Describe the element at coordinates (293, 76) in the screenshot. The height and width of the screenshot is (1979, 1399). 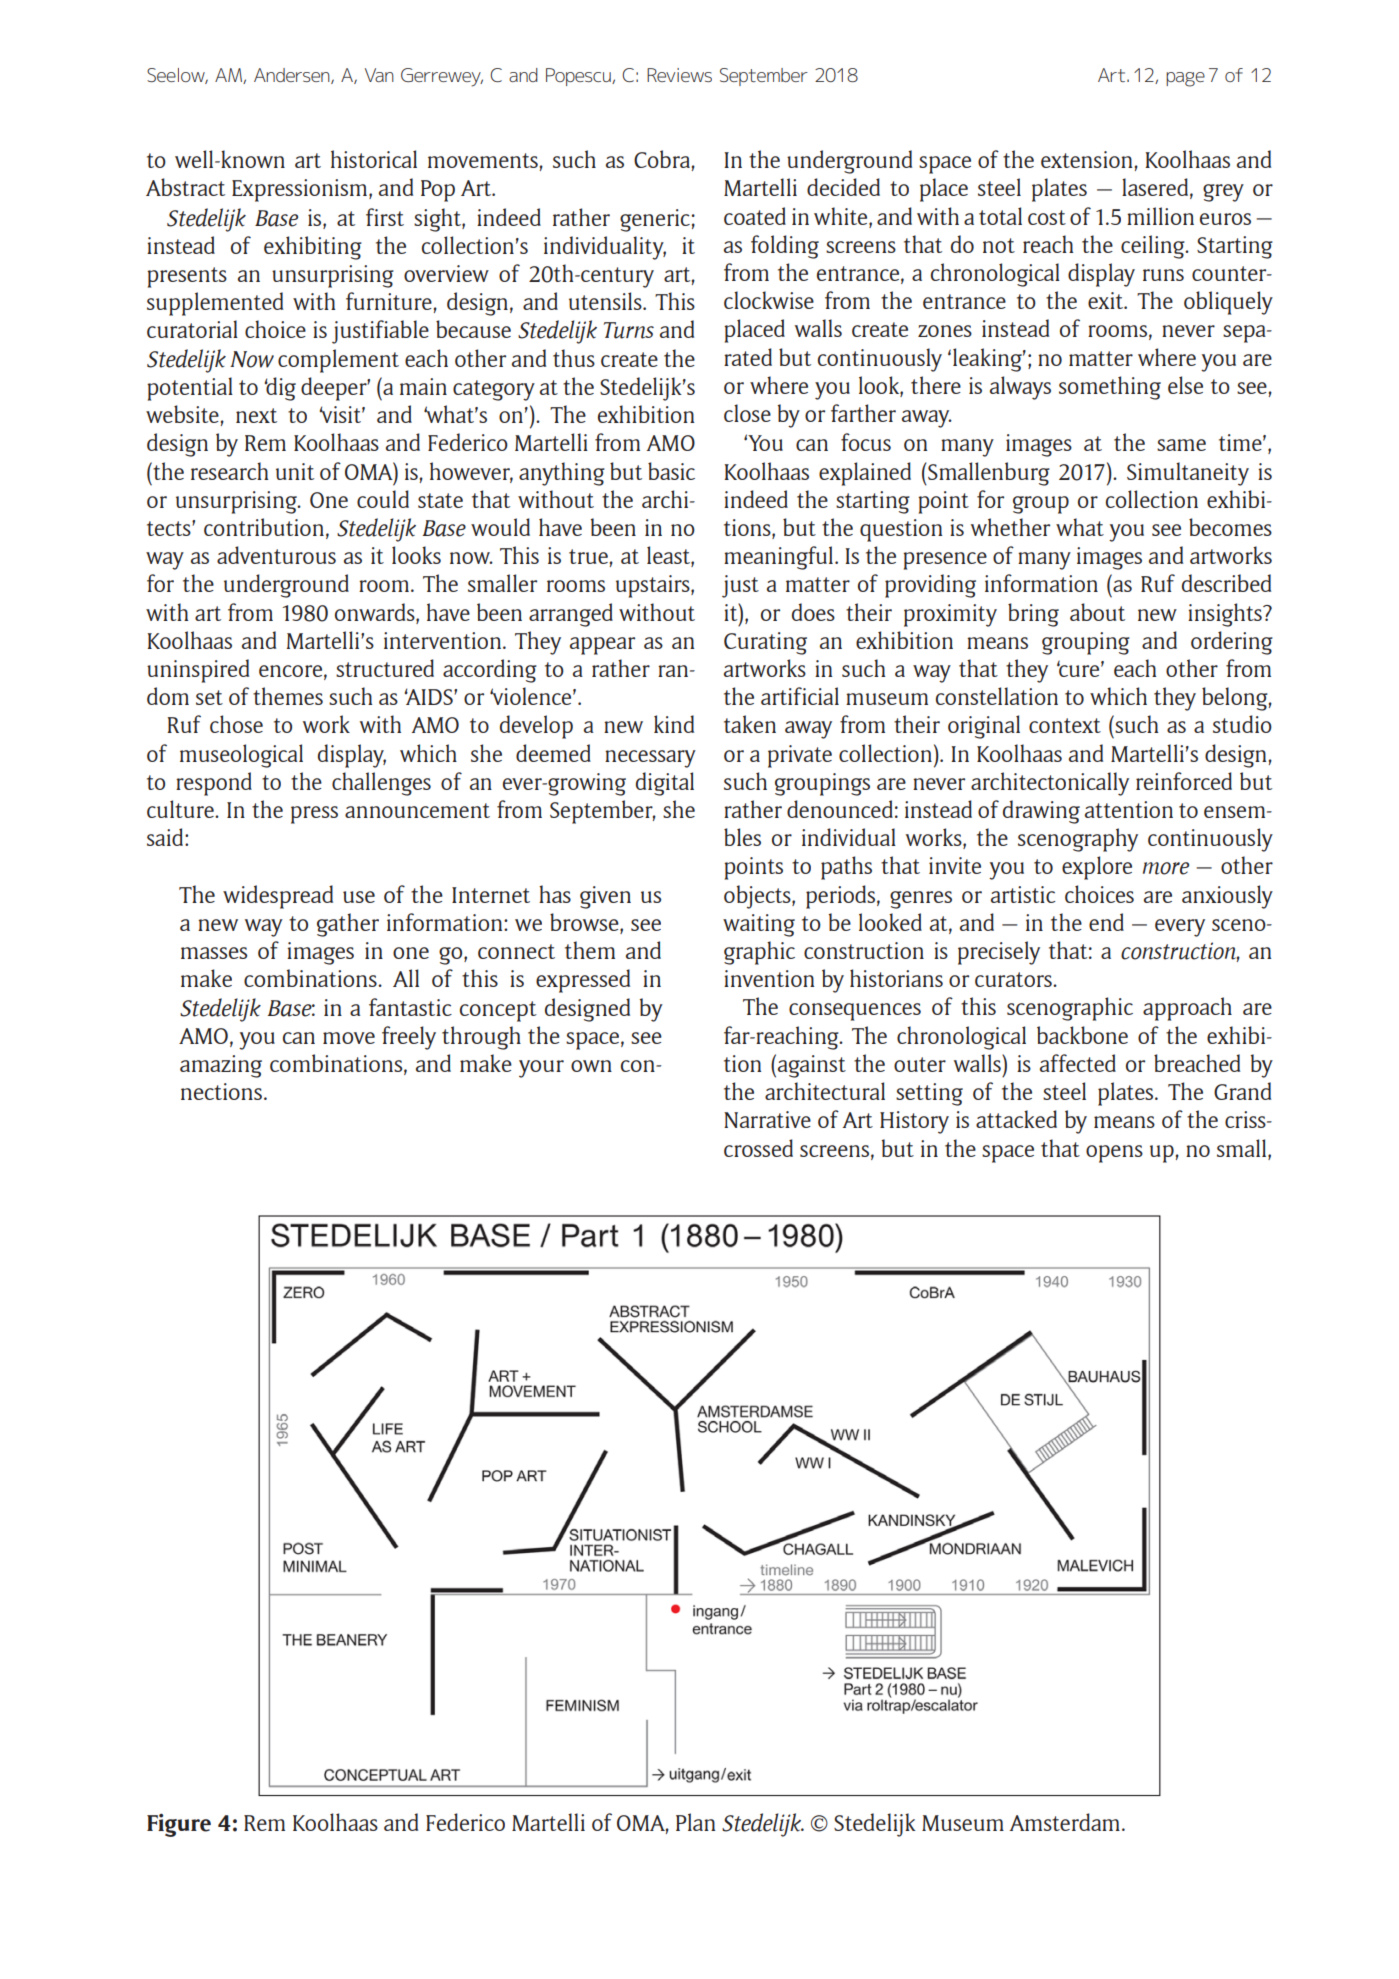
I see `Andersen` at that location.
